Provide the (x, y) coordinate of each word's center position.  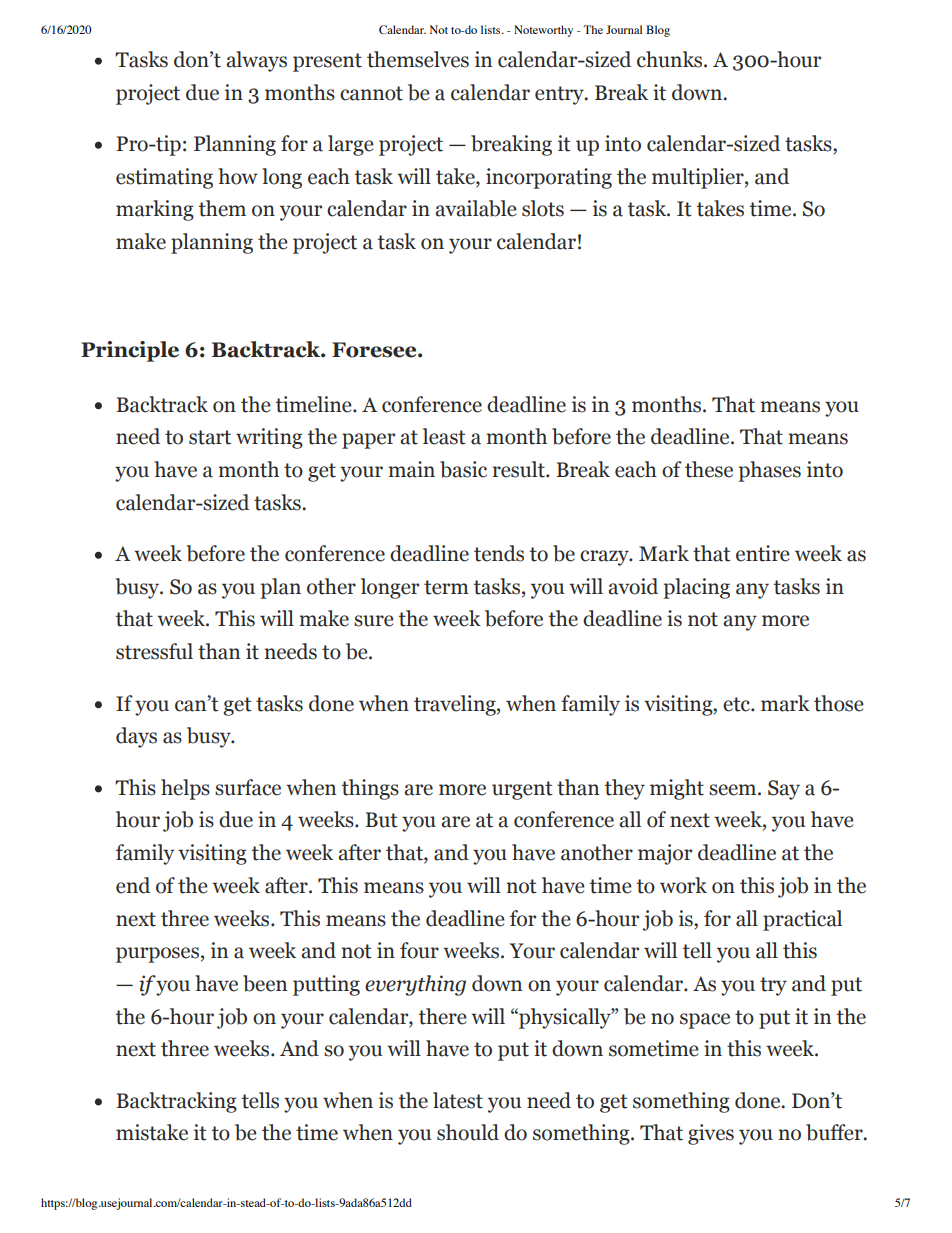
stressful (154, 651)
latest (458, 1100)
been (265, 983)
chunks (671, 59)
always (256, 61)
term (446, 587)
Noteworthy (543, 31)
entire (763, 553)
